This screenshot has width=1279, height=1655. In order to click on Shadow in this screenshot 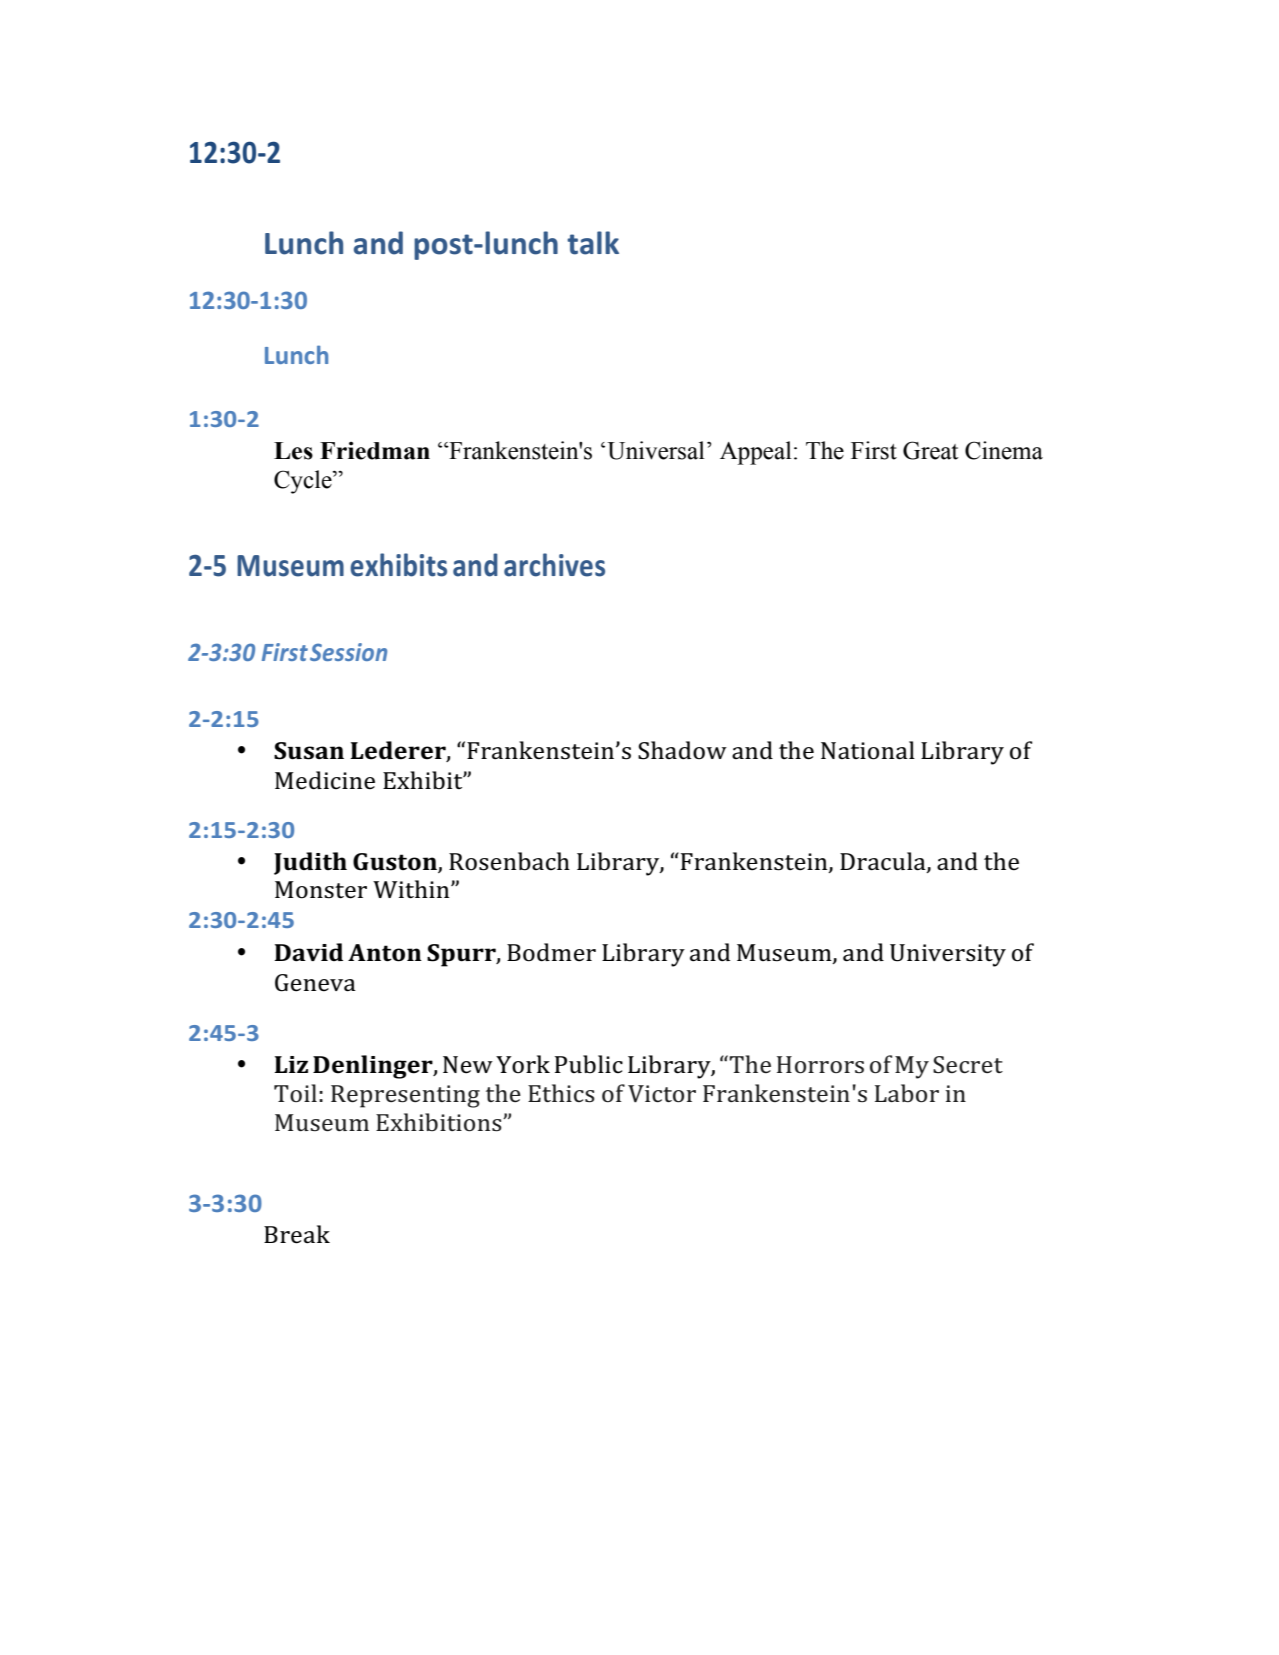, I will do `click(682, 750)`.
